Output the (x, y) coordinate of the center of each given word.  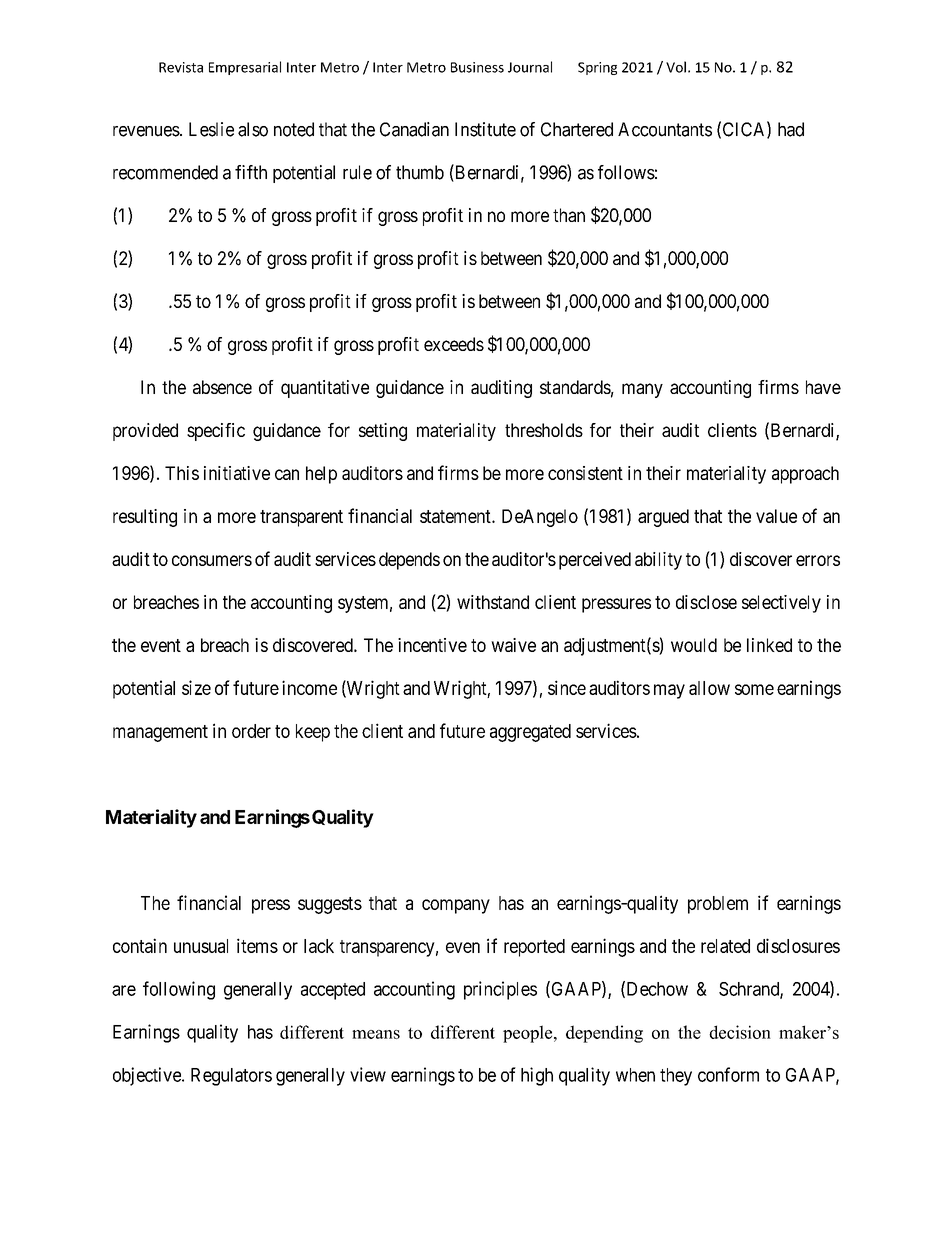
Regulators (231, 1077)
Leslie (211, 129)
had (791, 129)
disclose (706, 602)
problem (718, 905)
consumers (212, 560)
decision (740, 1032)
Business (477, 67)
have (823, 387)
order (251, 731)
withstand (493, 602)
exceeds (454, 344)
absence (222, 387)
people (529, 1034)
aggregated (530, 733)
